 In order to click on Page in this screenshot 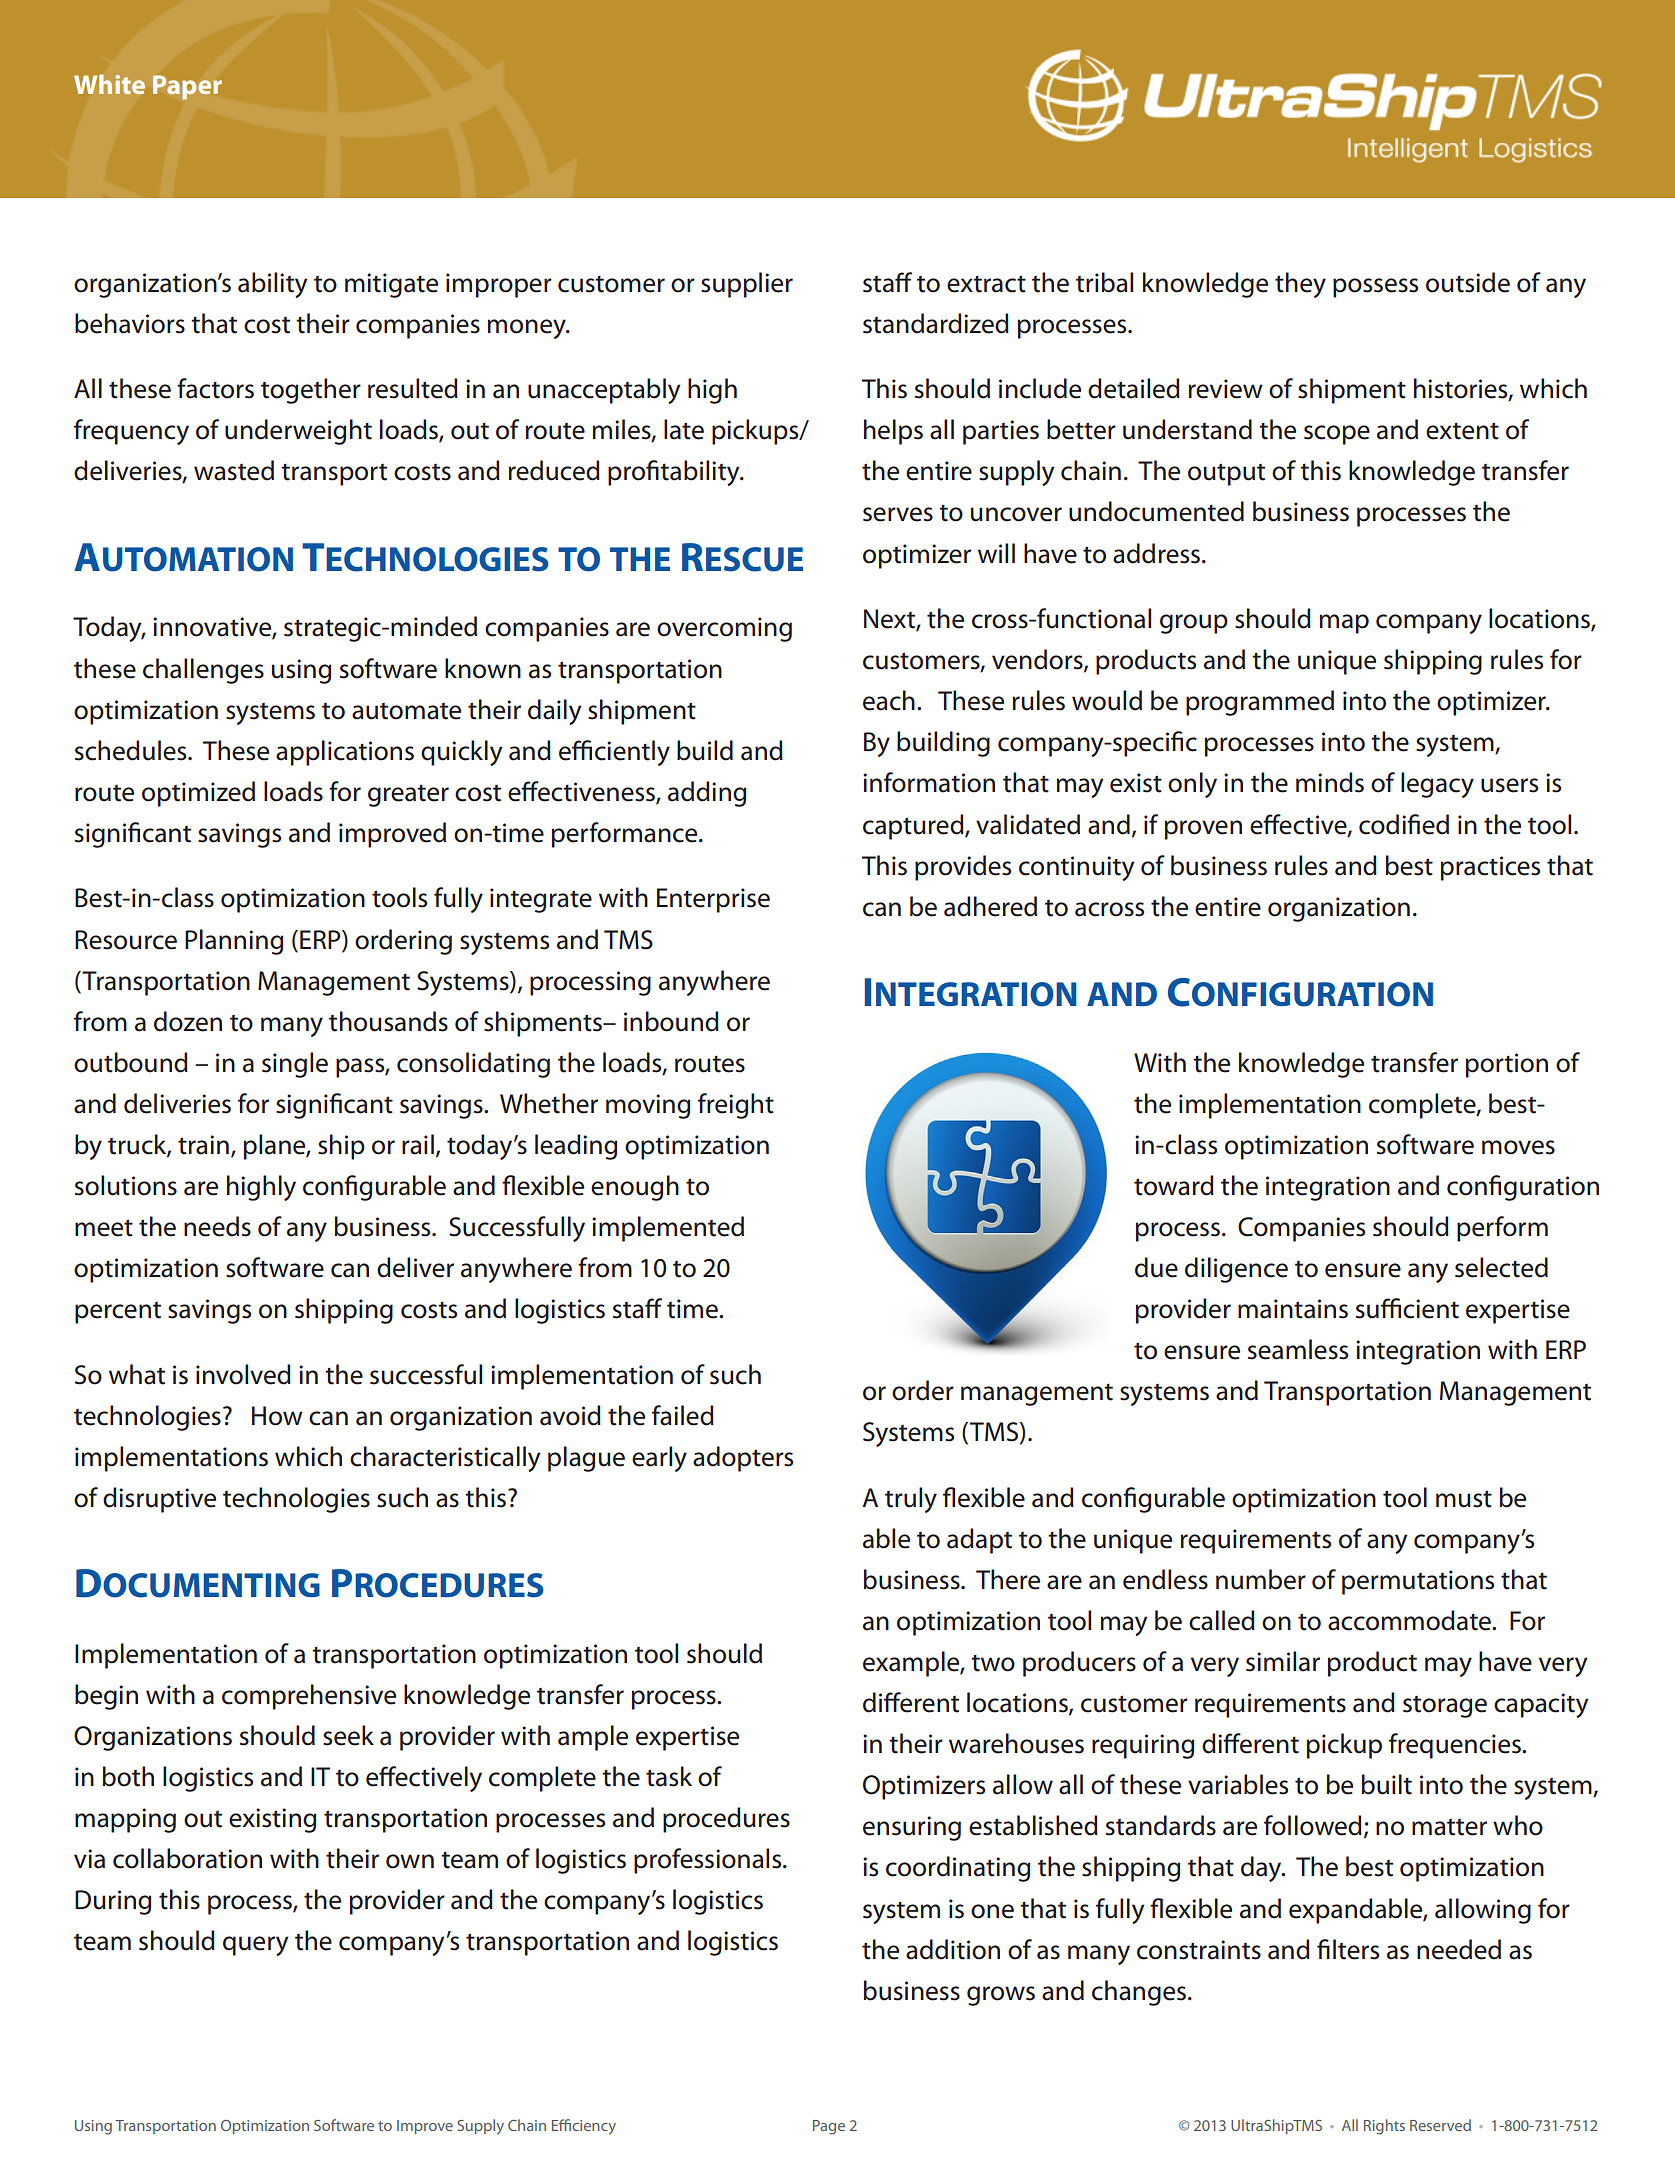, I will do `click(829, 2127)`.
